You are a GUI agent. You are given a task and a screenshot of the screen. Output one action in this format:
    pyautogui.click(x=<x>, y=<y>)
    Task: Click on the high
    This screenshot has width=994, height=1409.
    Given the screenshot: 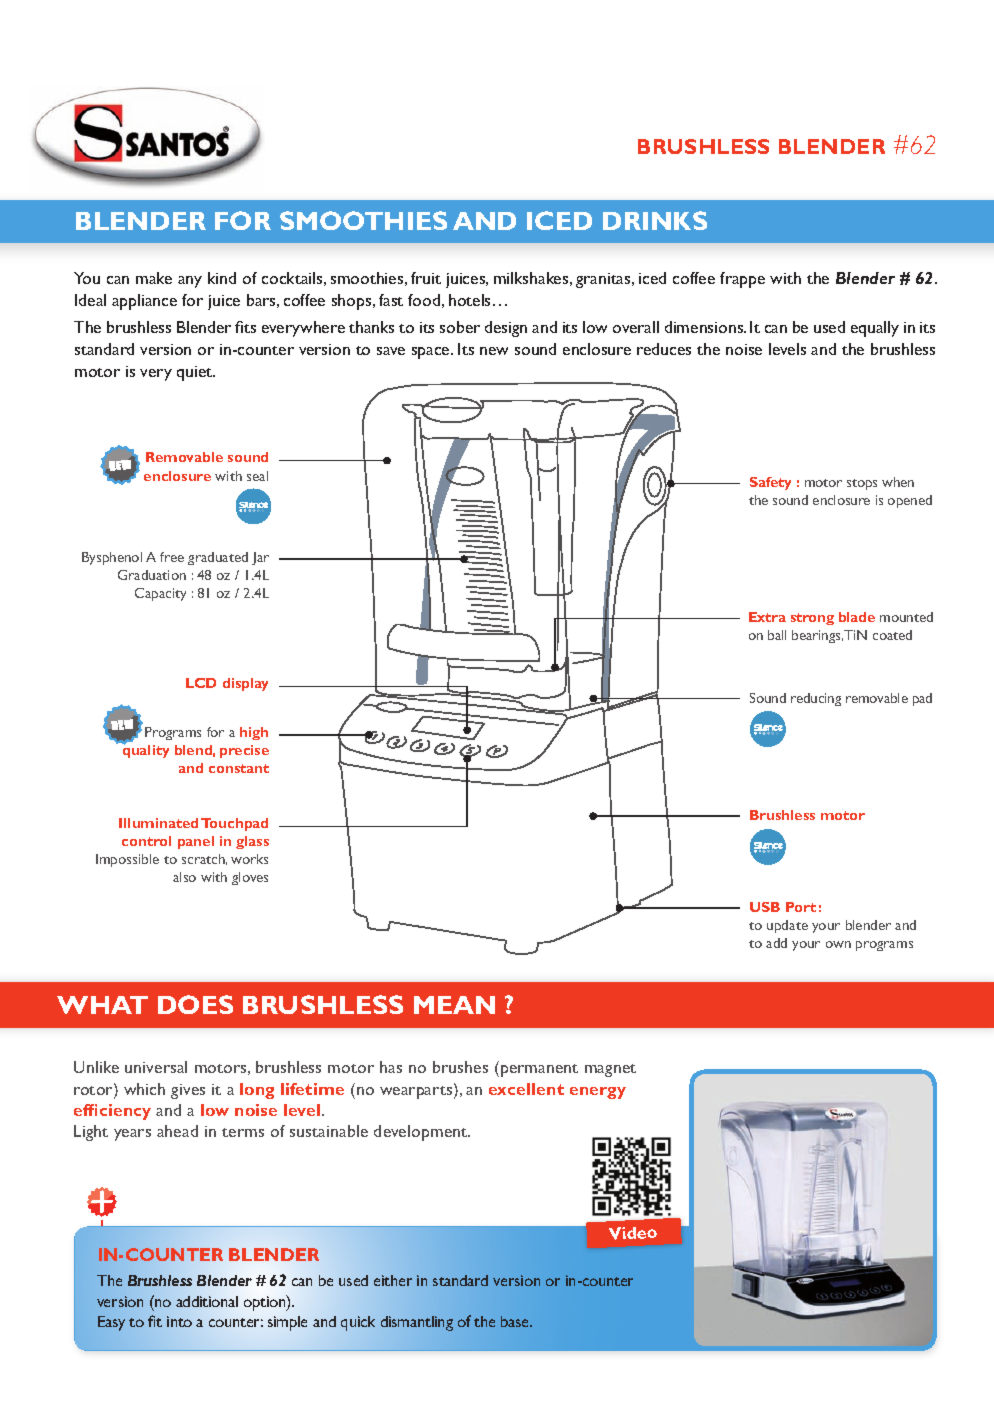 What is the action you would take?
    pyautogui.click(x=254, y=733)
